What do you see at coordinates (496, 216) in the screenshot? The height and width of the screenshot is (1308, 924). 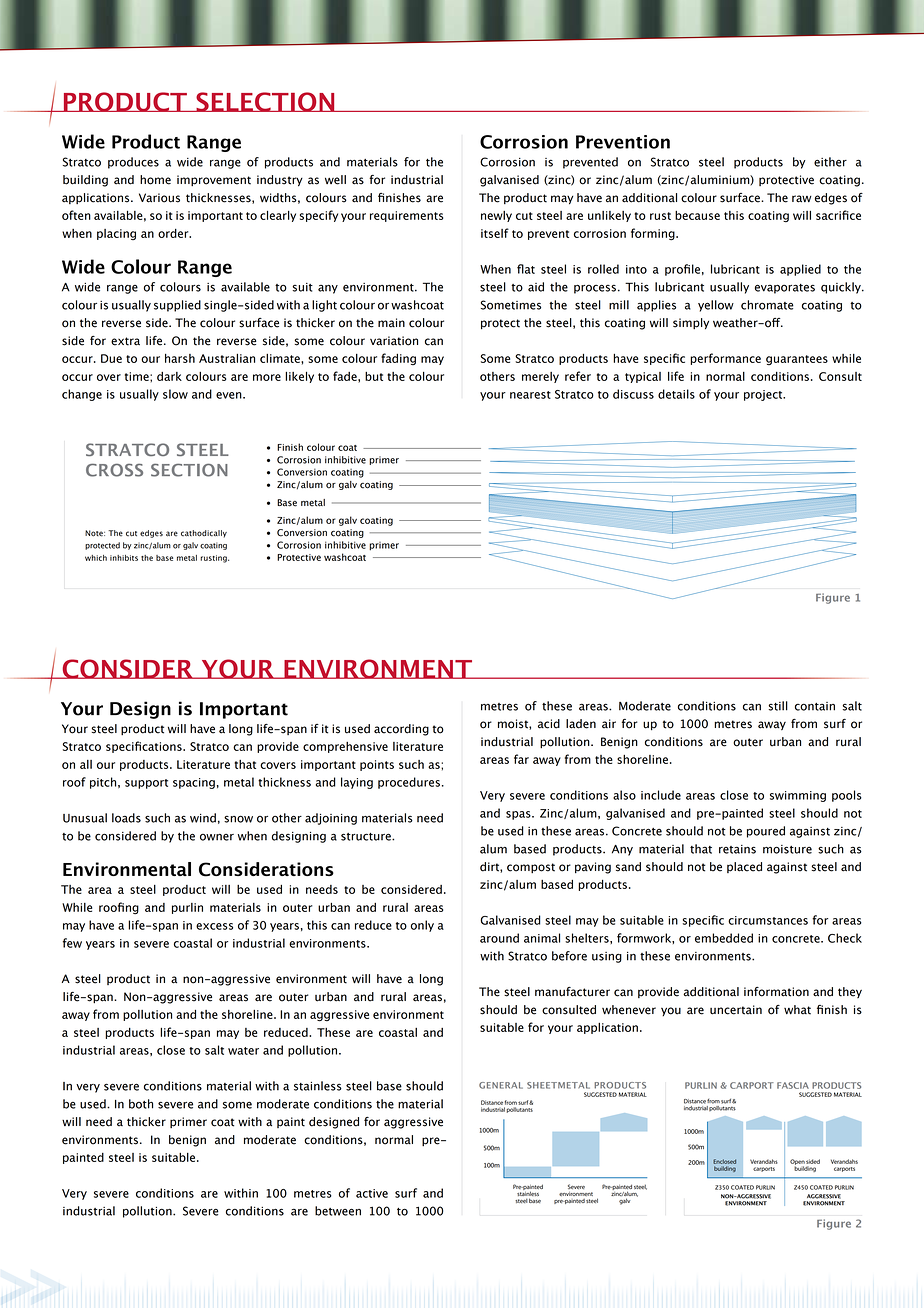 I see `newly` at bounding box center [496, 216].
